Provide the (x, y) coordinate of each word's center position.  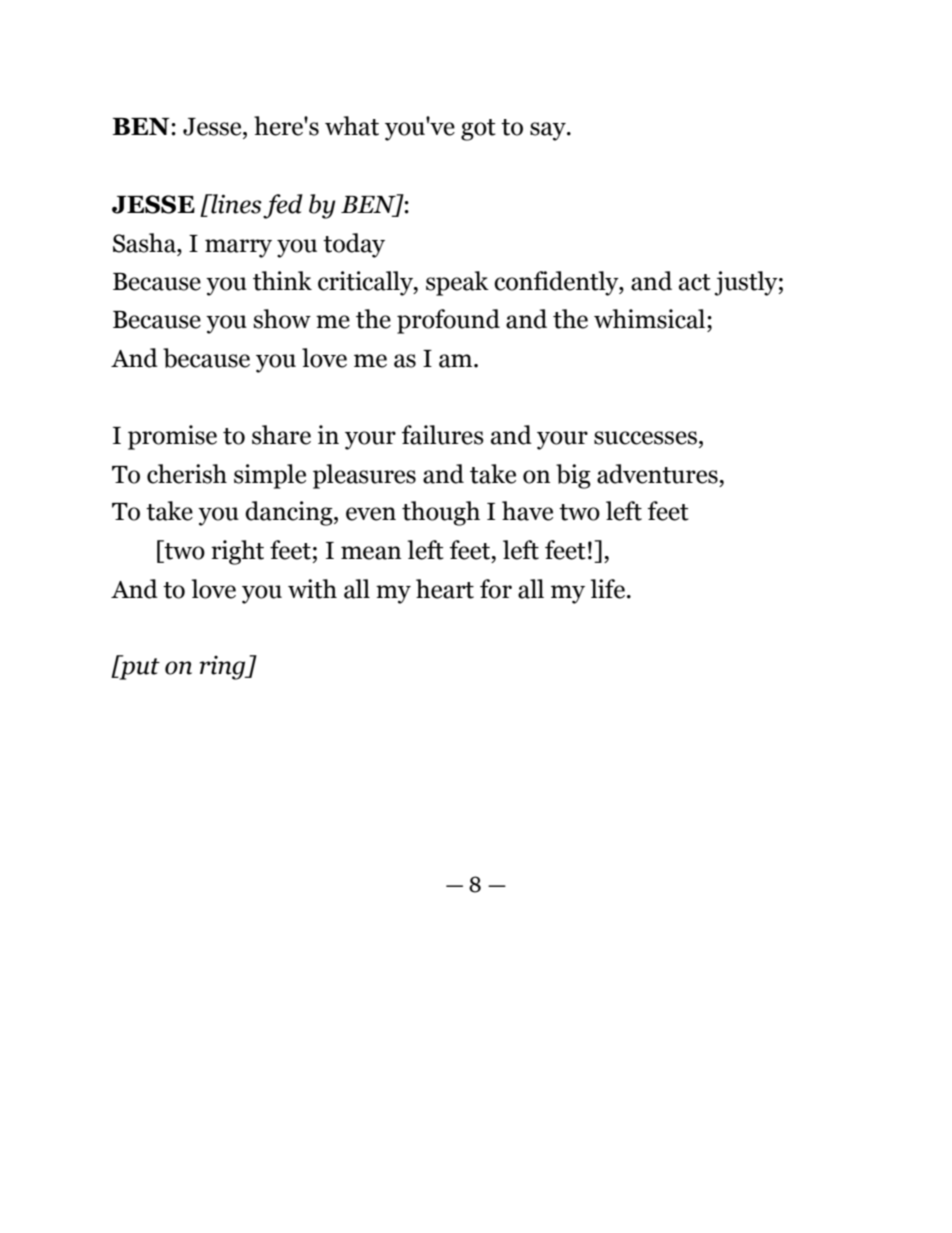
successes (645, 438)
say (549, 131)
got (478, 130)
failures (443, 435)
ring (224, 668)
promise (172, 437)
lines (235, 204)
